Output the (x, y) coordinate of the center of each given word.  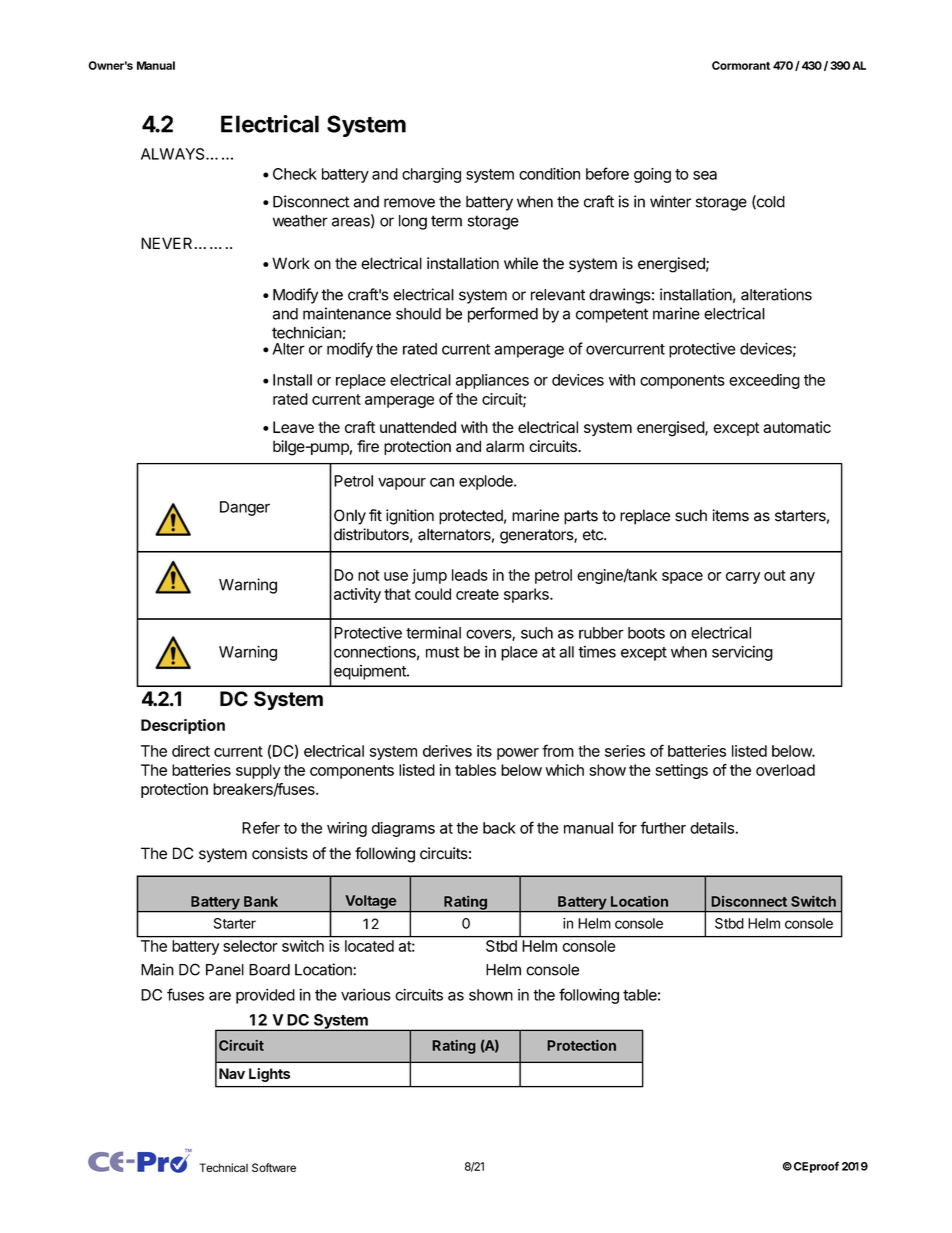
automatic (797, 427)
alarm (505, 446)
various (366, 995)
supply (258, 771)
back (499, 828)
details (713, 828)
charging (431, 175)
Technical (223, 1167)
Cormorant (741, 65)
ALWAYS (174, 154)
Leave (293, 427)
